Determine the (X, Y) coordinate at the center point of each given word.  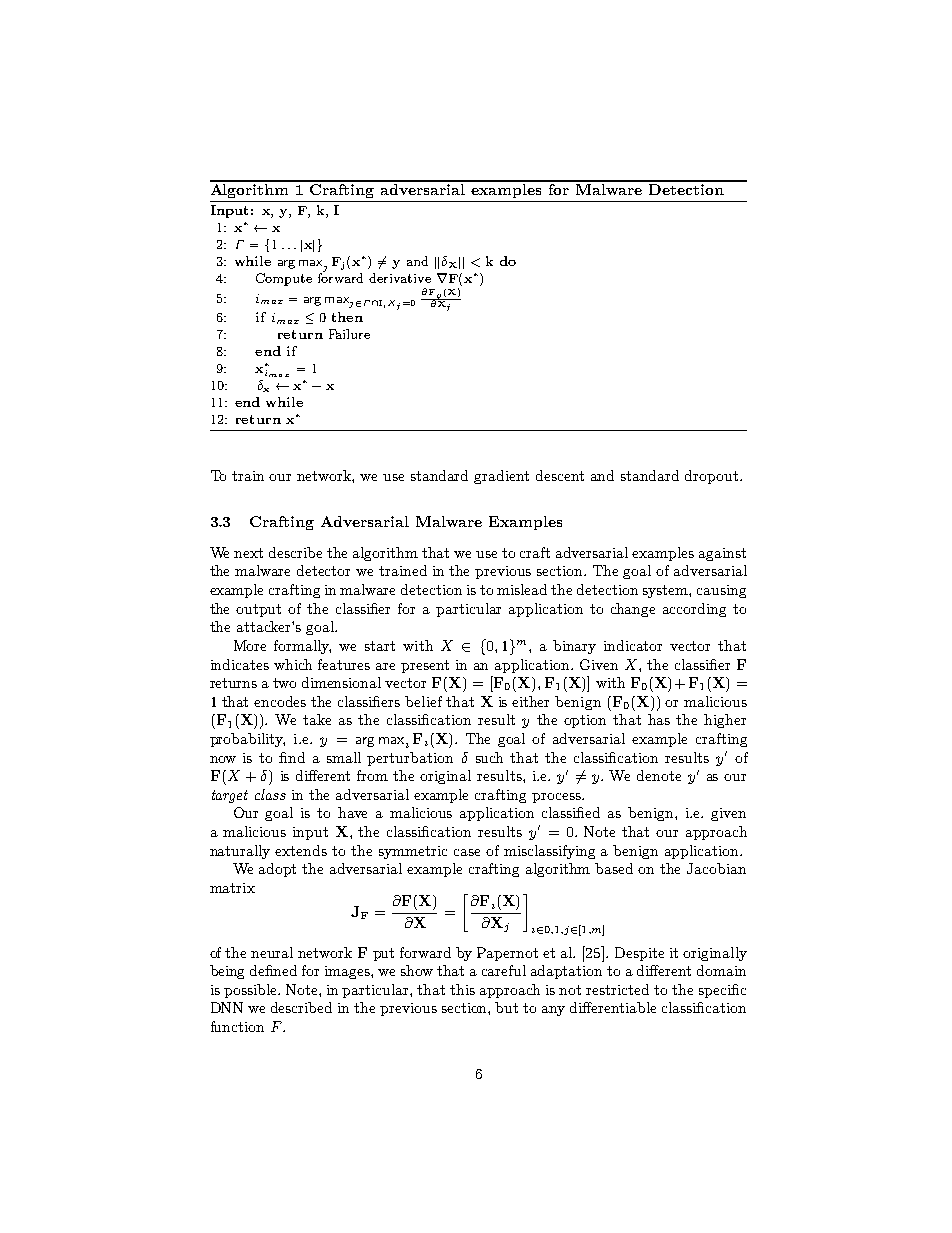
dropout (713, 477)
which (293, 664)
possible (251, 991)
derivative (400, 278)
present (425, 666)
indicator (633, 645)
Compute (284, 279)
